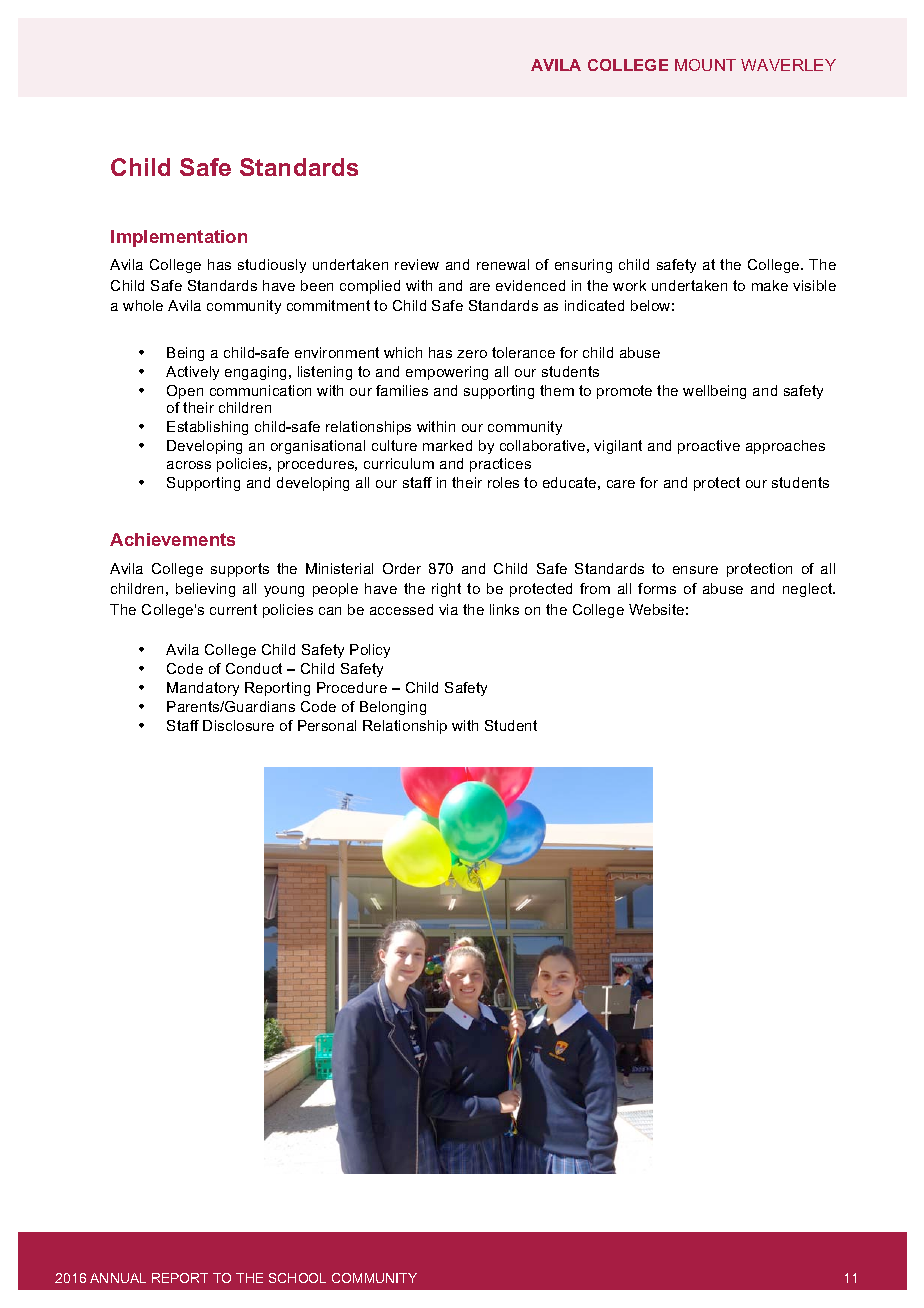  I want to click on Implementation, so click(179, 238).
